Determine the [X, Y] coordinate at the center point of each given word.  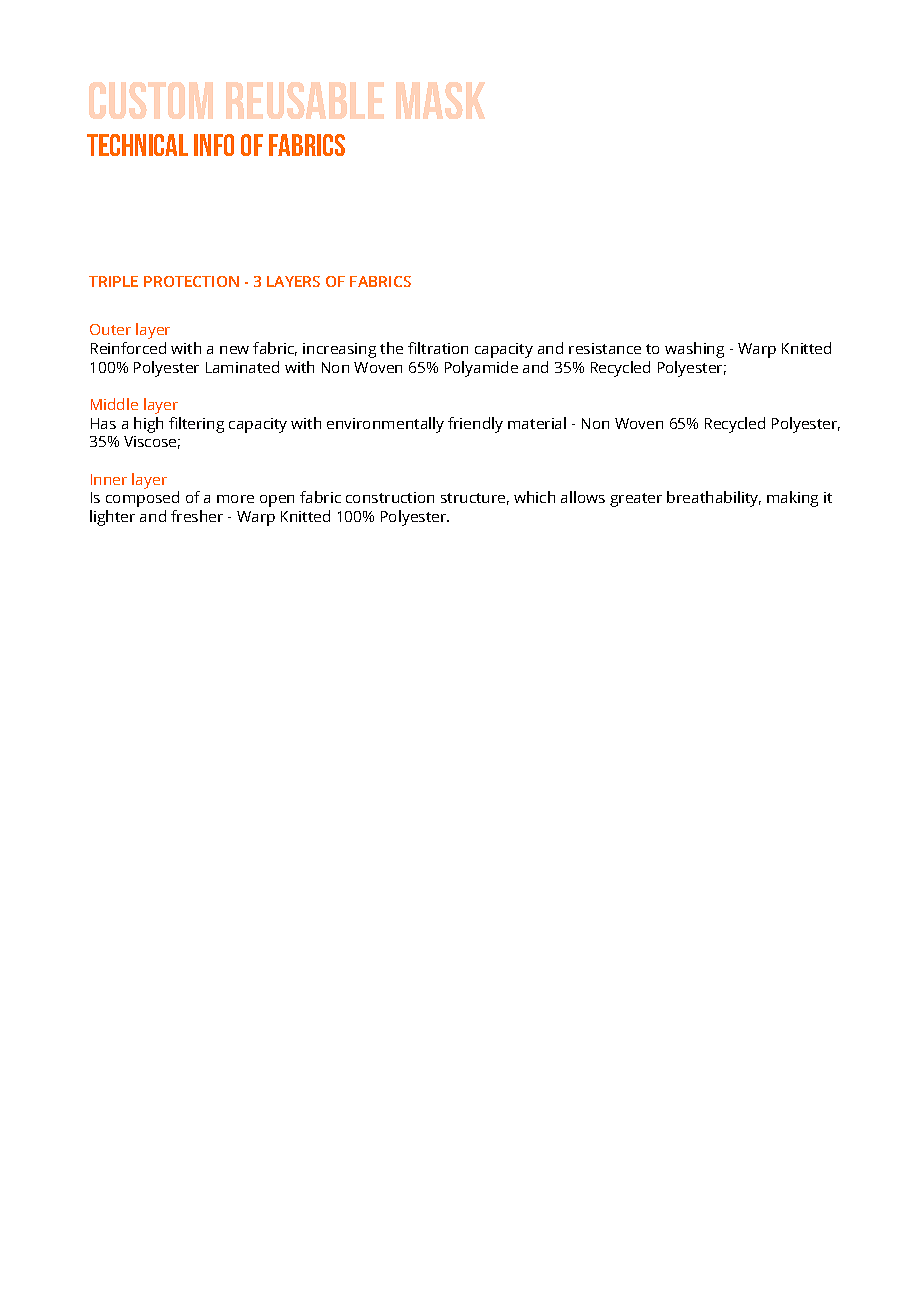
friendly [475, 425]
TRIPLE [113, 281]
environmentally [385, 425]
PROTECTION [191, 281]
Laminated [242, 367]
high [148, 425]
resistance [605, 348]
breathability [714, 499]
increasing [339, 350]
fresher [197, 516]
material [537, 423]
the [391, 348]
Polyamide [481, 369]
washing [694, 350]
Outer [110, 329]
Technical [137, 145]
